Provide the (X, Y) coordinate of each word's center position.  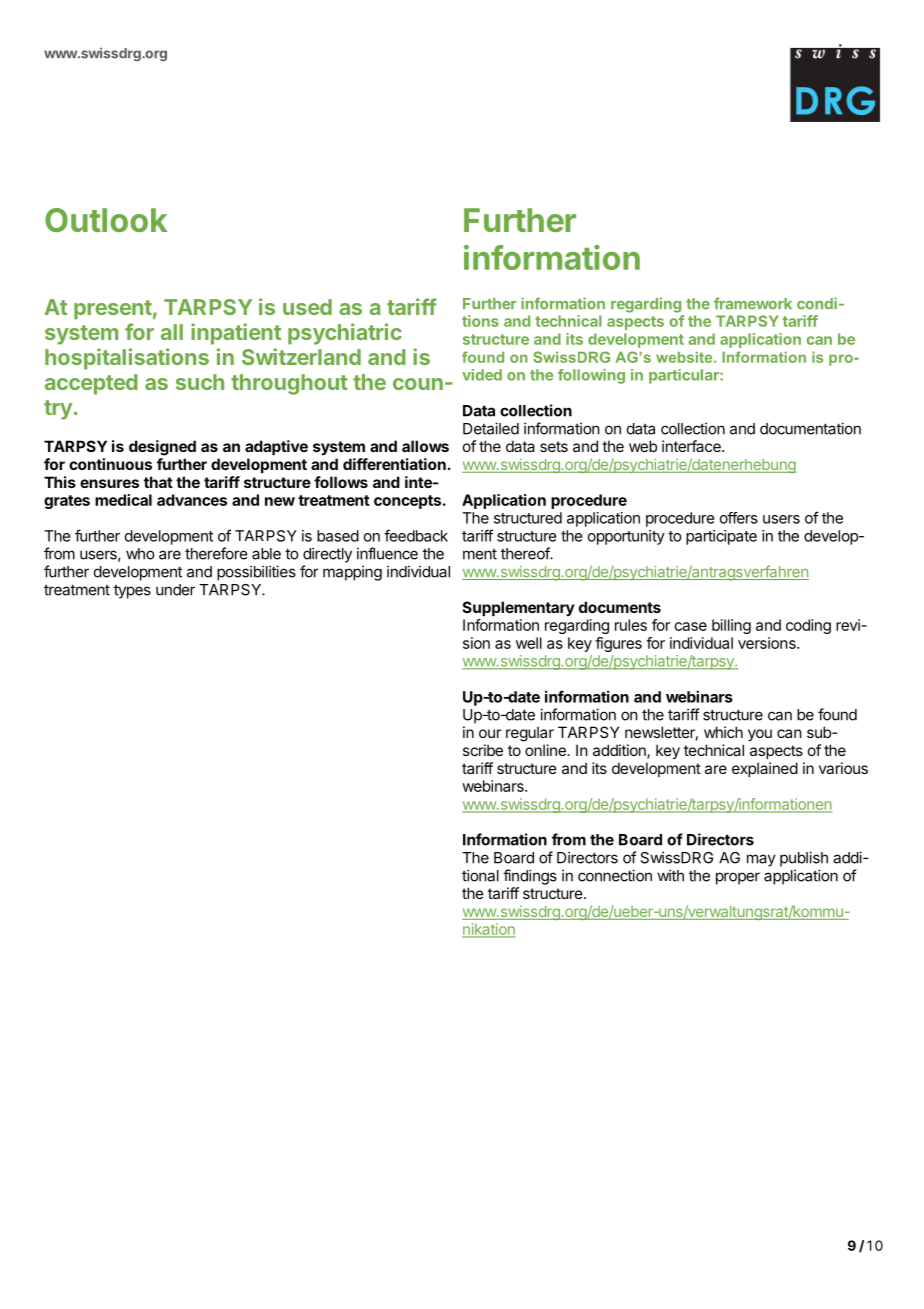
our (490, 733)
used (307, 307)
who (140, 554)
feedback (416, 535)
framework (753, 303)
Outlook (106, 220)
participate (721, 537)
